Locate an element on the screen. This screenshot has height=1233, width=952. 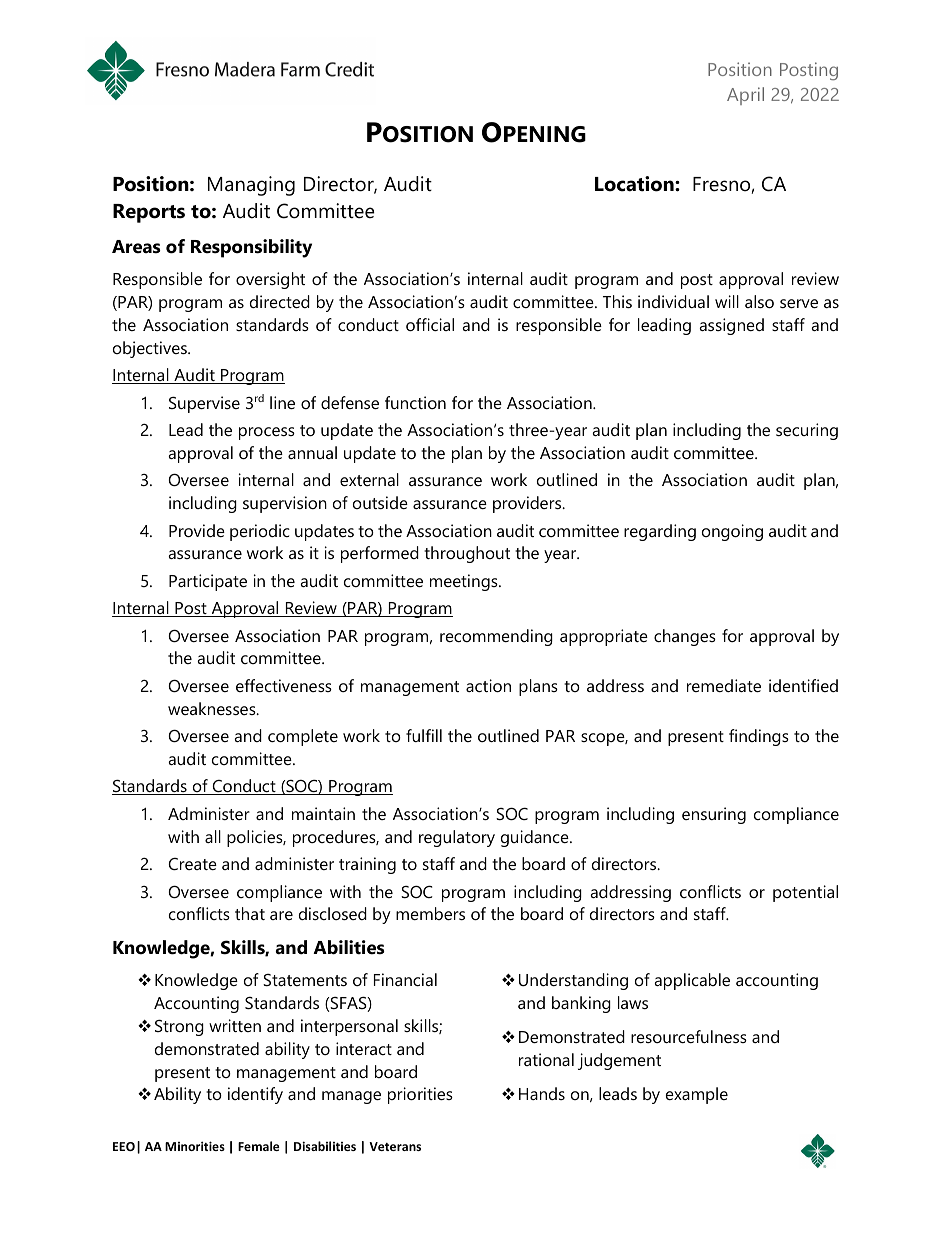
Location is located at coordinates (635, 184).
